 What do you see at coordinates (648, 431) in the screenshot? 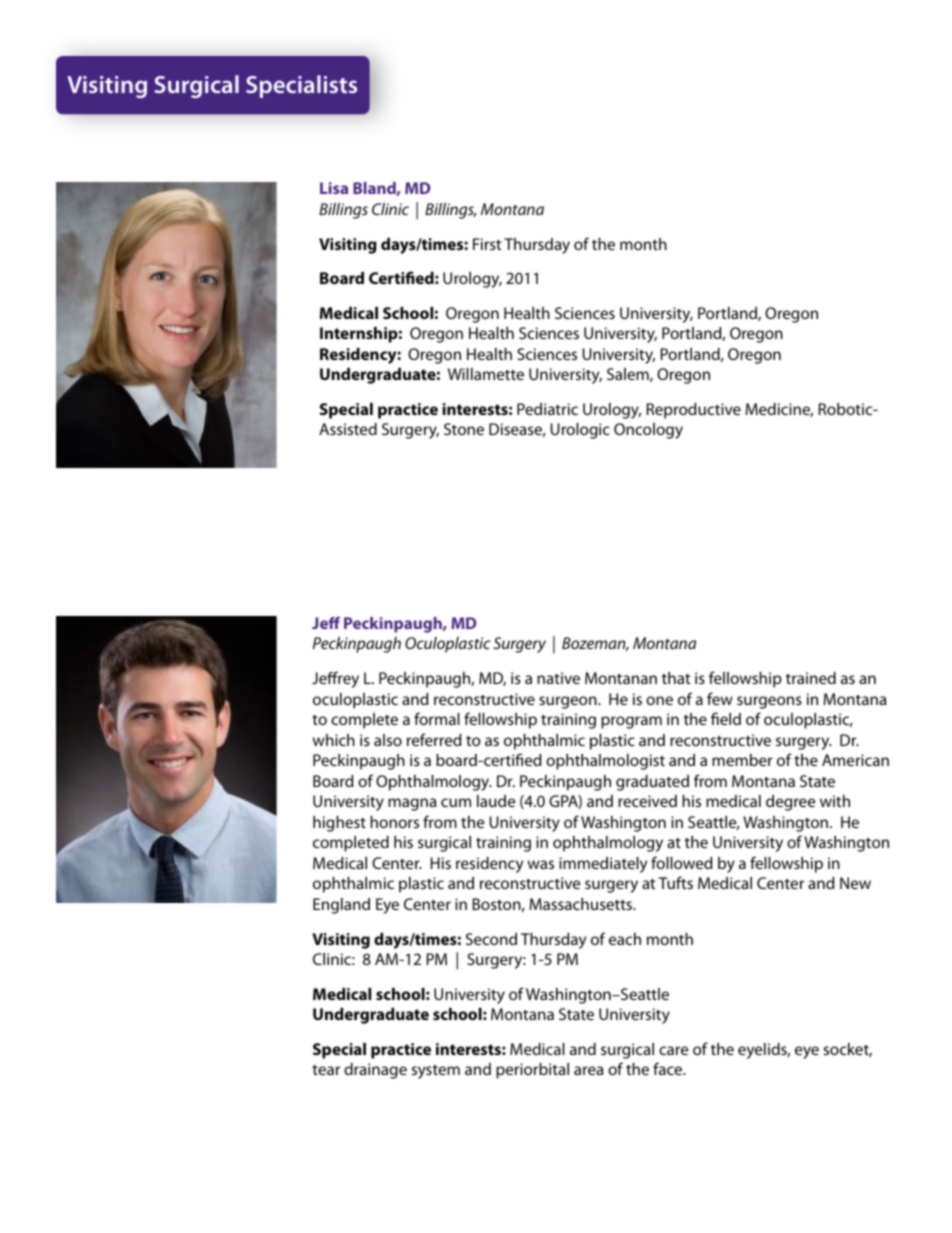
I see `Oncology` at bounding box center [648, 431].
